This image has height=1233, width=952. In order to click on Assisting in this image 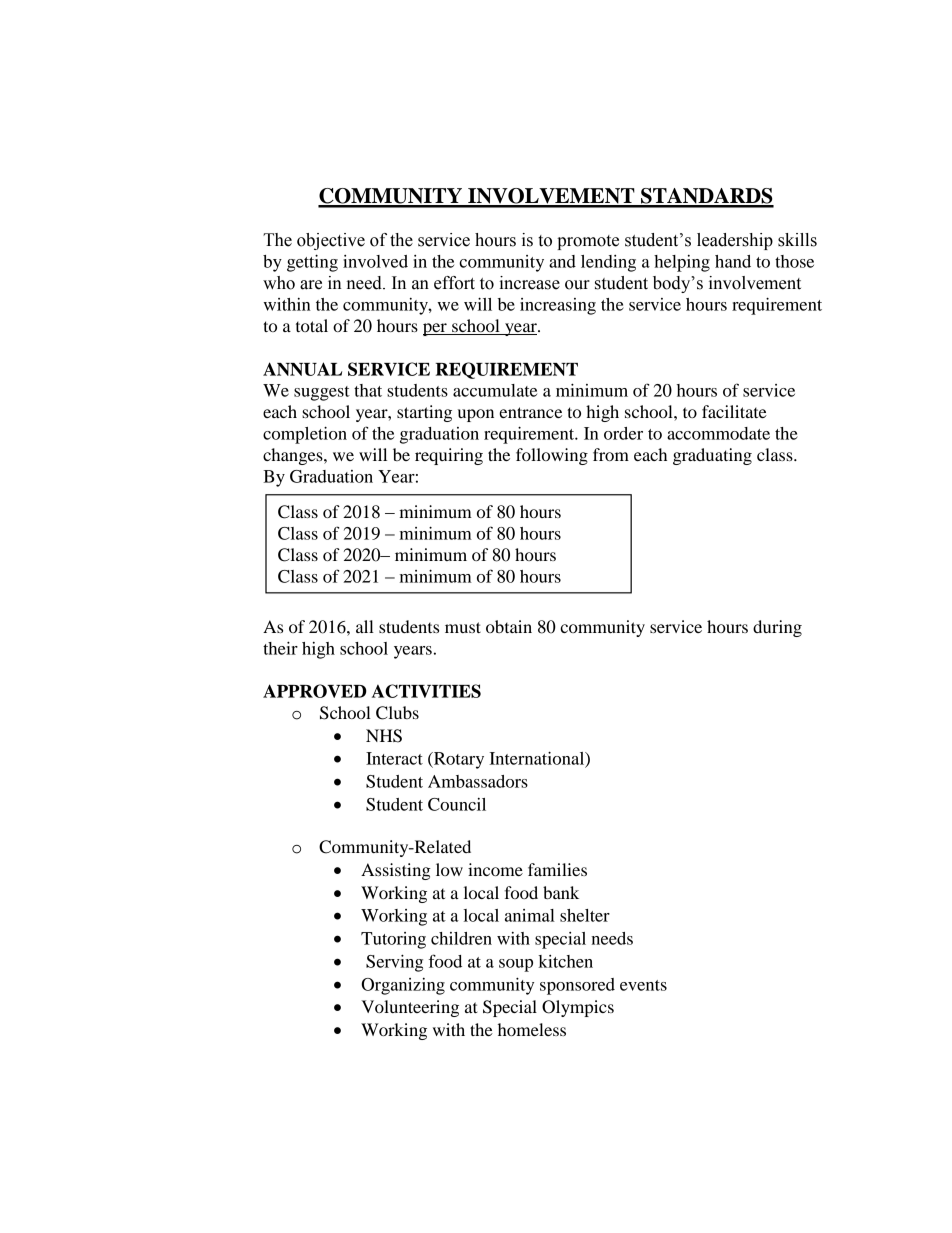, I will do `click(396, 871)`.
